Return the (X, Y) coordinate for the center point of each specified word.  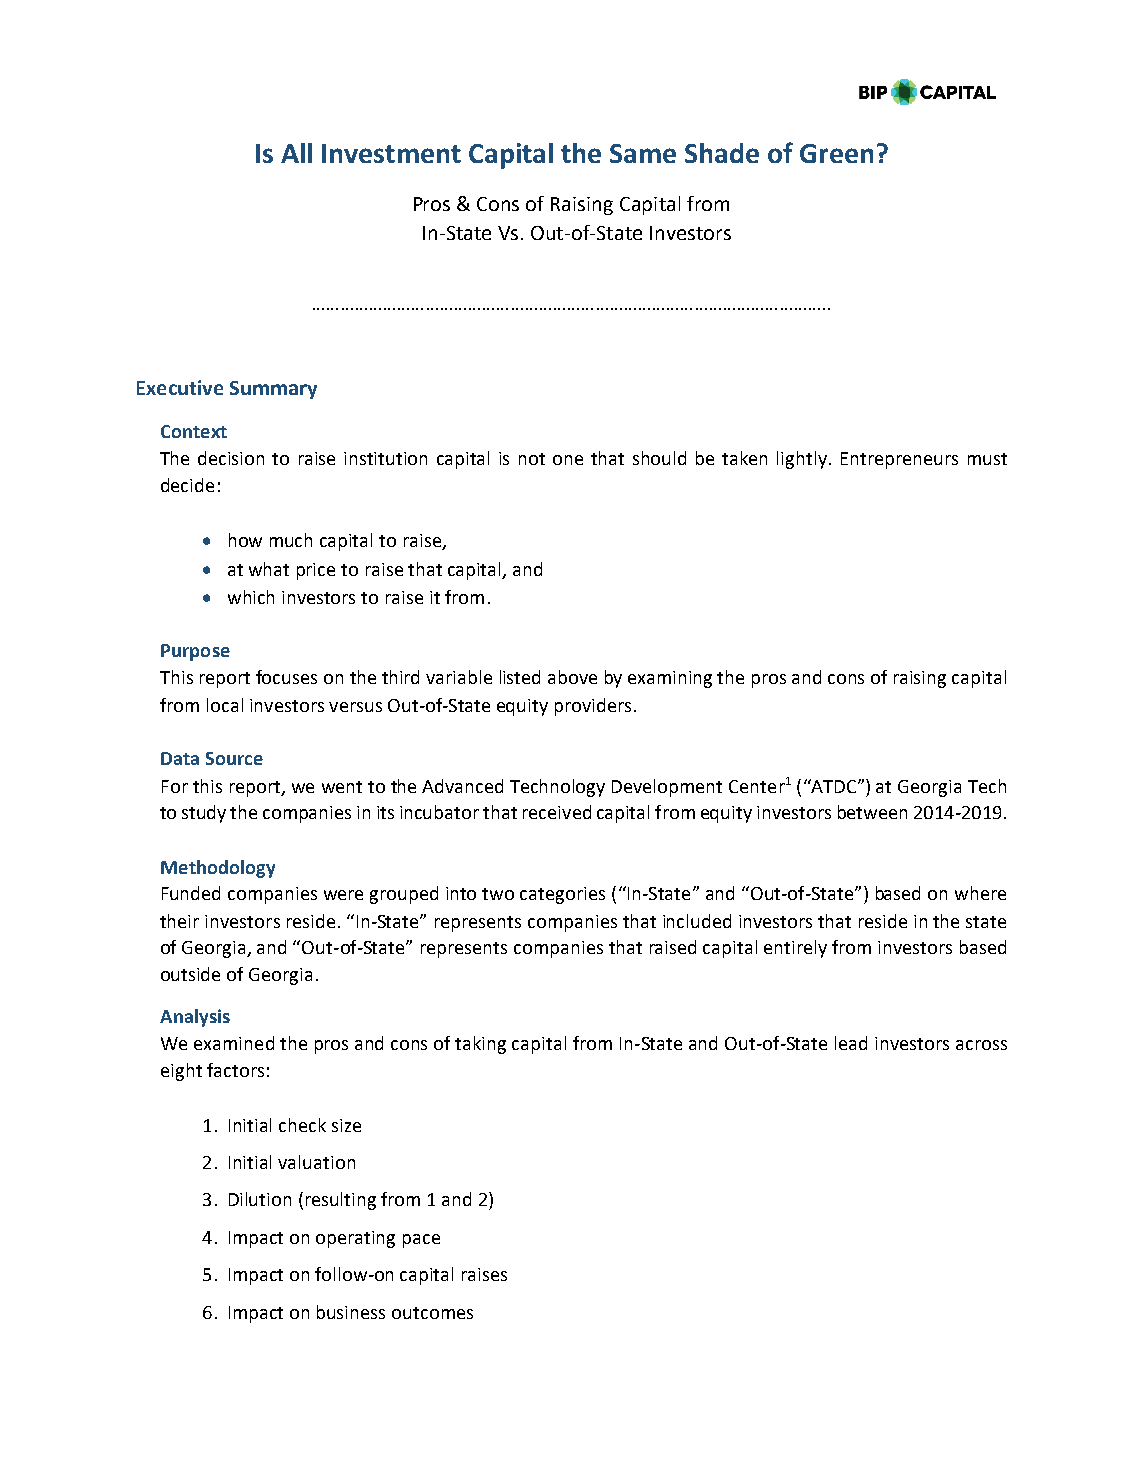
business (351, 1312)
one (568, 460)
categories (562, 895)
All (296, 153)
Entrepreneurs (899, 460)
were (343, 895)
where (980, 893)
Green (836, 153)
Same (643, 153)
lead (851, 1043)
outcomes (432, 1313)
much (291, 540)
